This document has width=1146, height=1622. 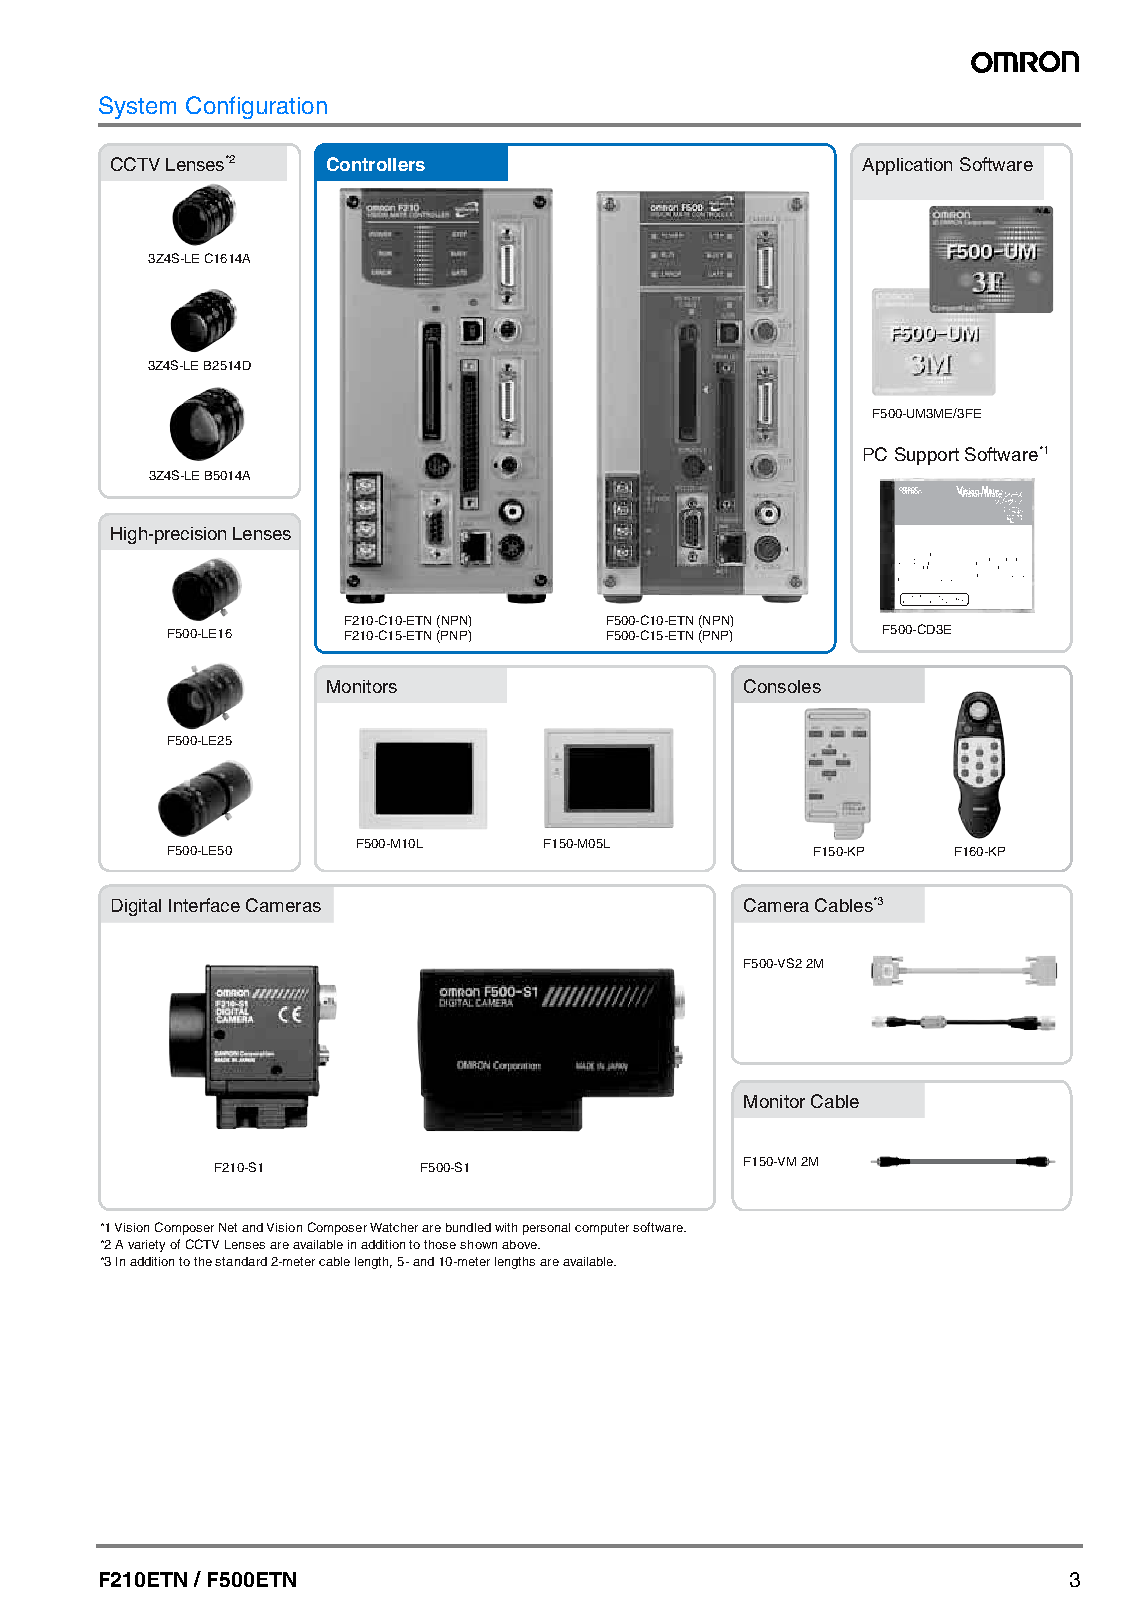 I want to click on Configuration, so click(x=256, y=107).
